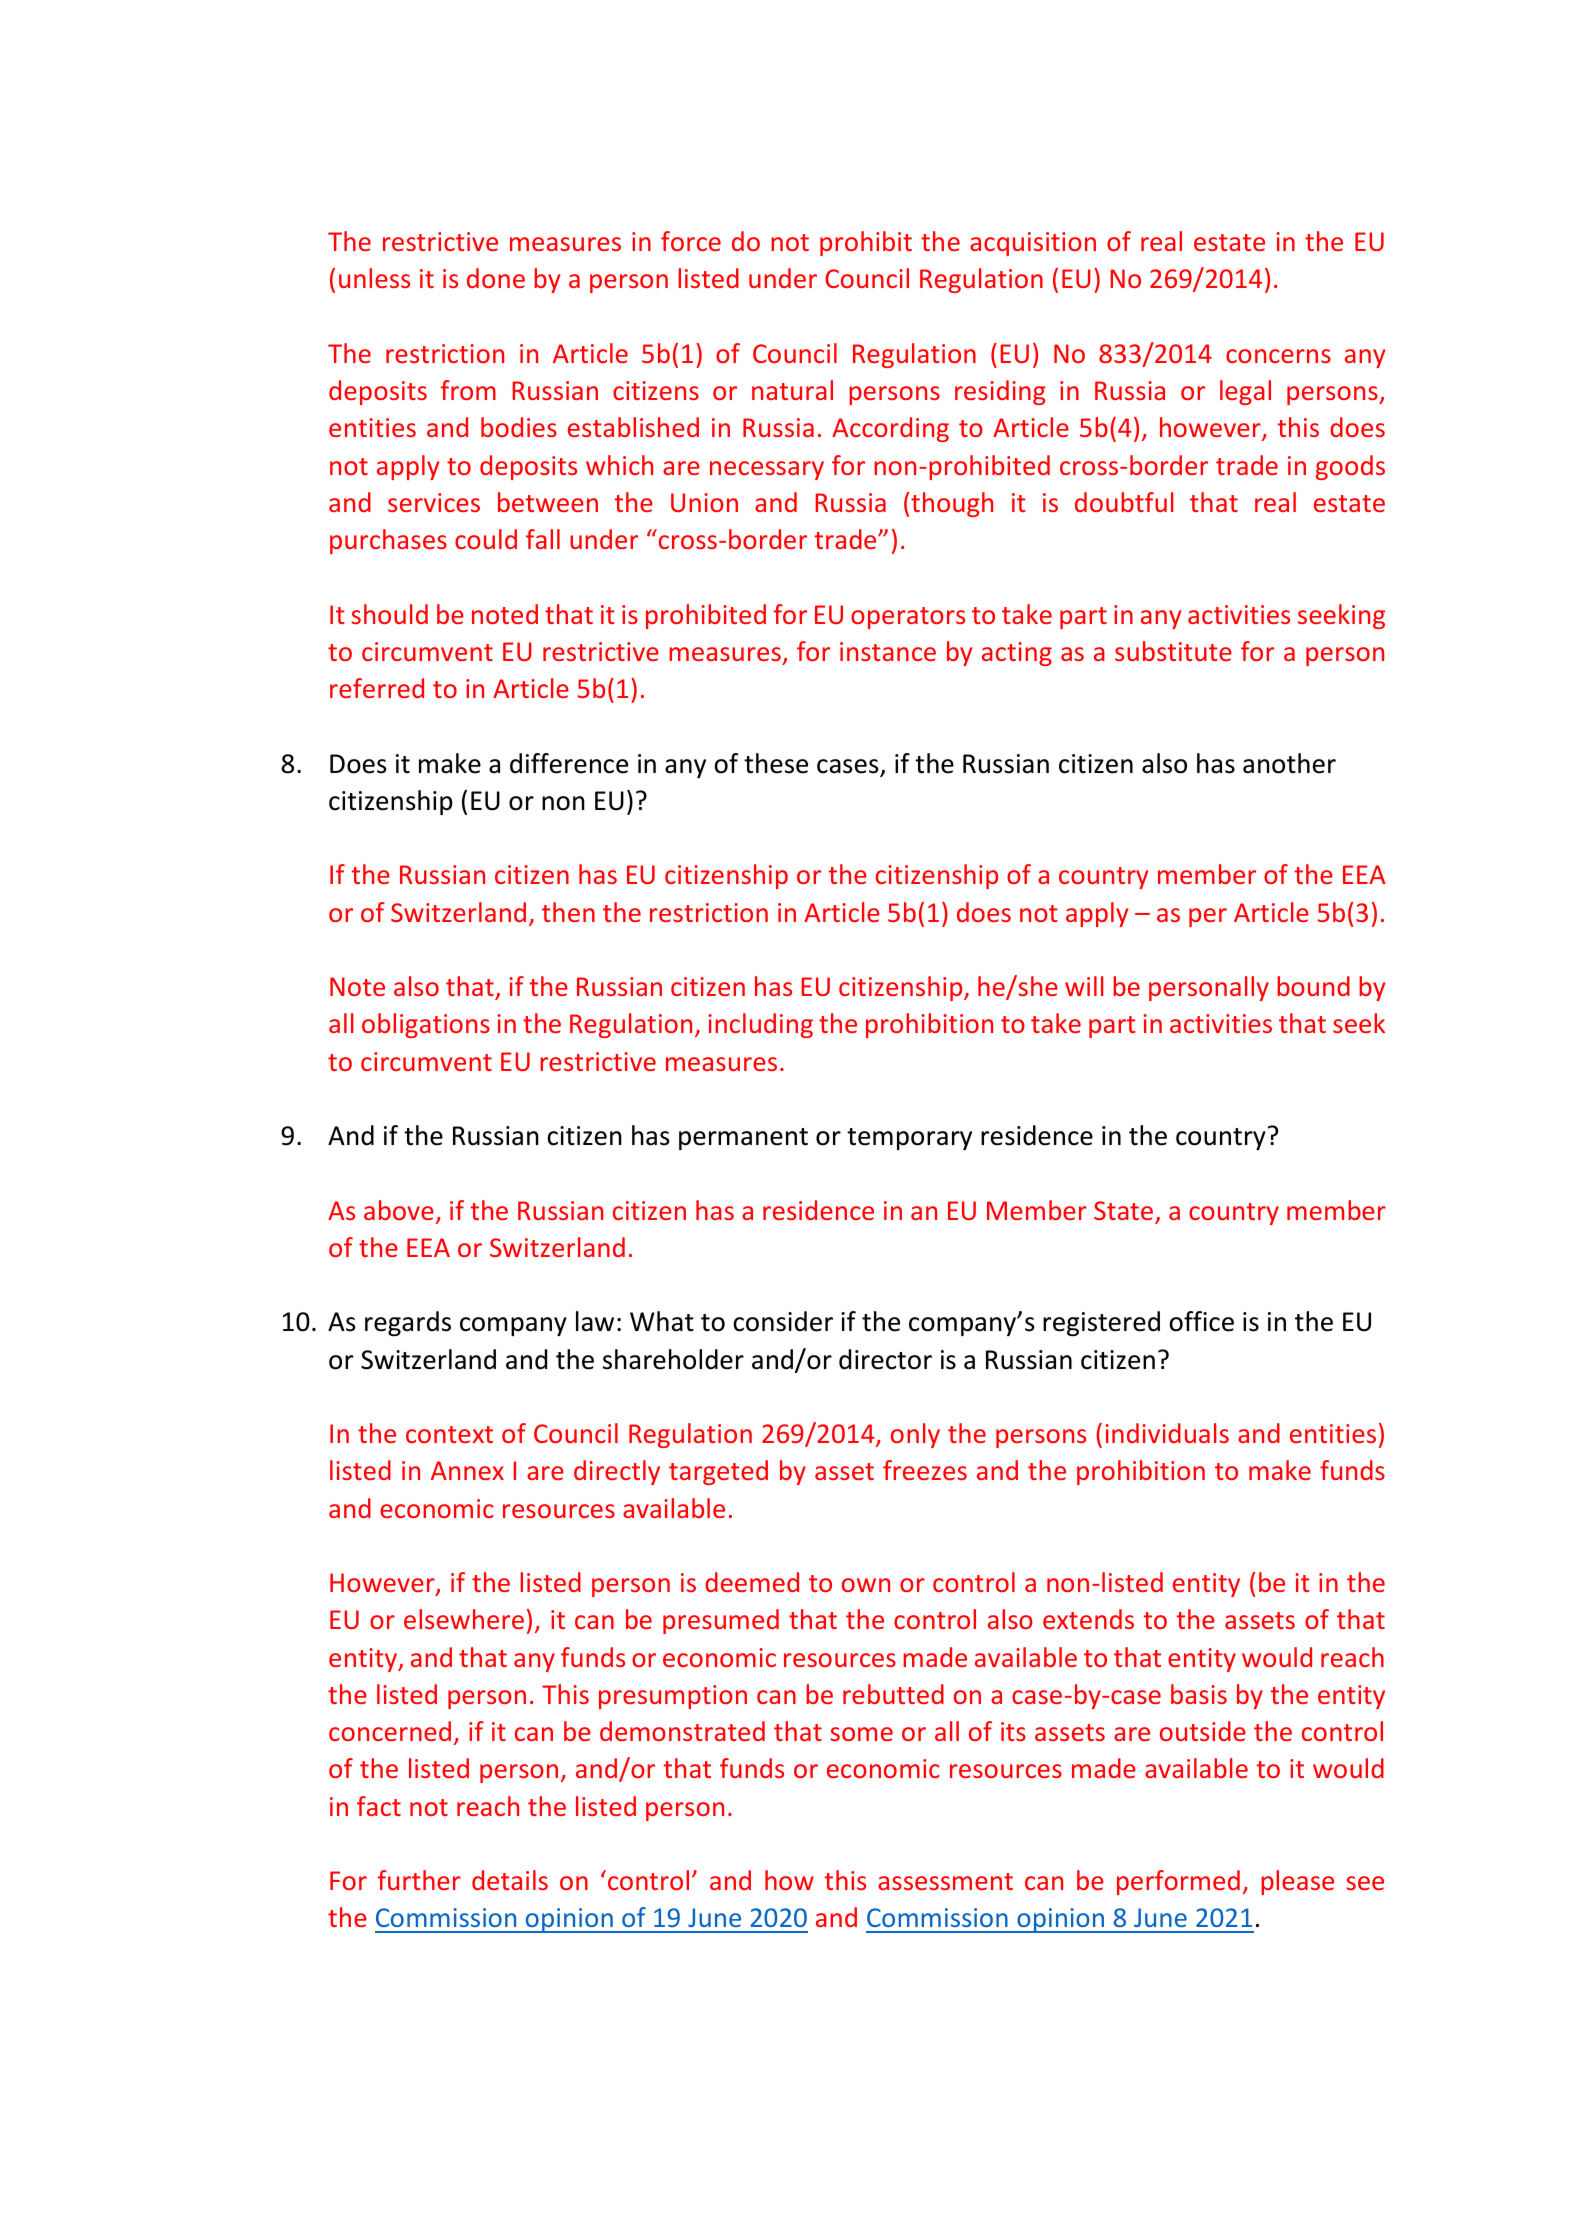 This screenshot has height=2224, width=1573. Describe the element at coordinates (510, 1880) in the screenshot. I see `details` at that location.
